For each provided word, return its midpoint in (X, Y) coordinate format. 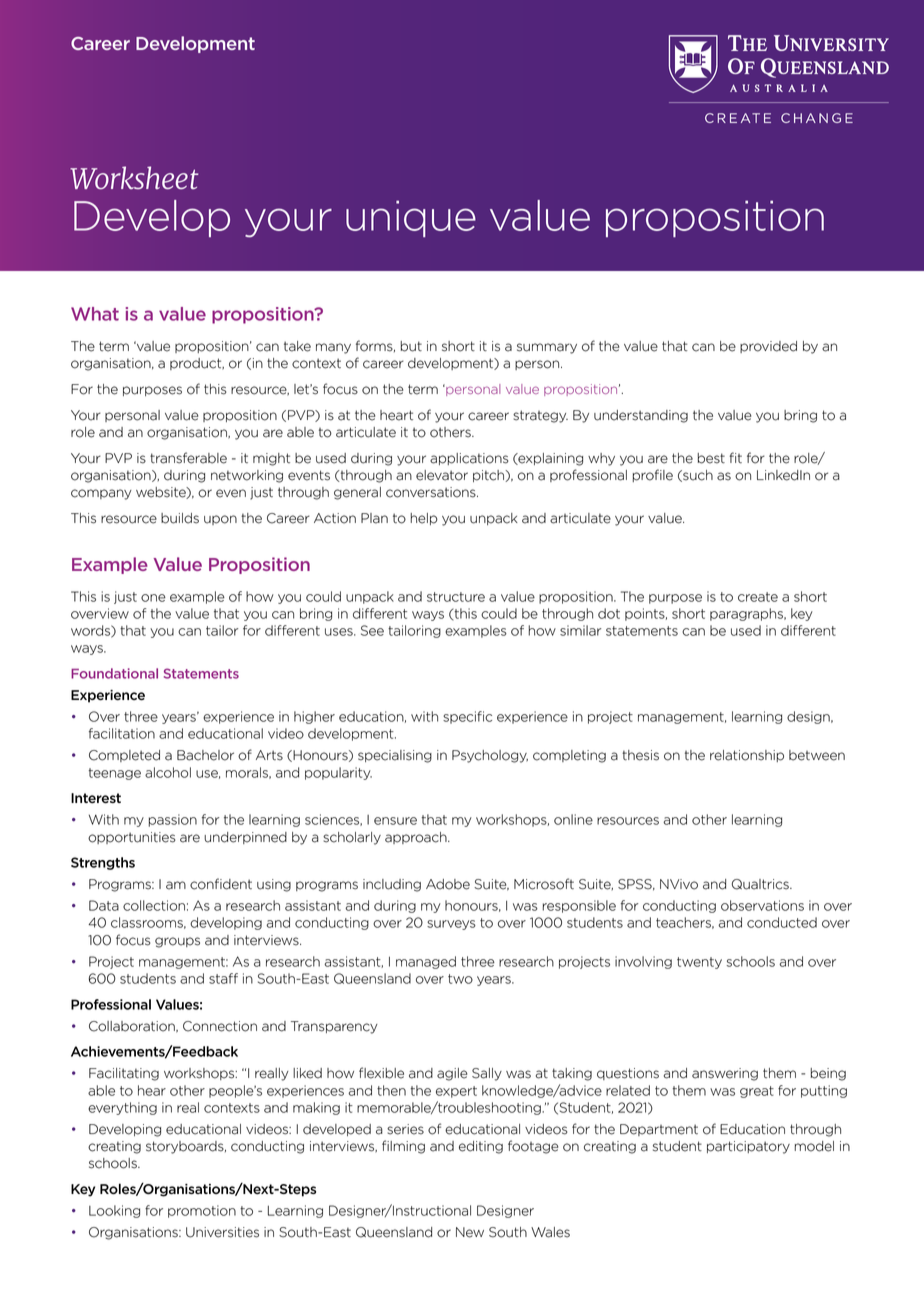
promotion (202, 1211)
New (470, 1232)
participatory (748, 1147)
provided (768, 347)
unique (411, 218)
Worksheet (134, 178)
